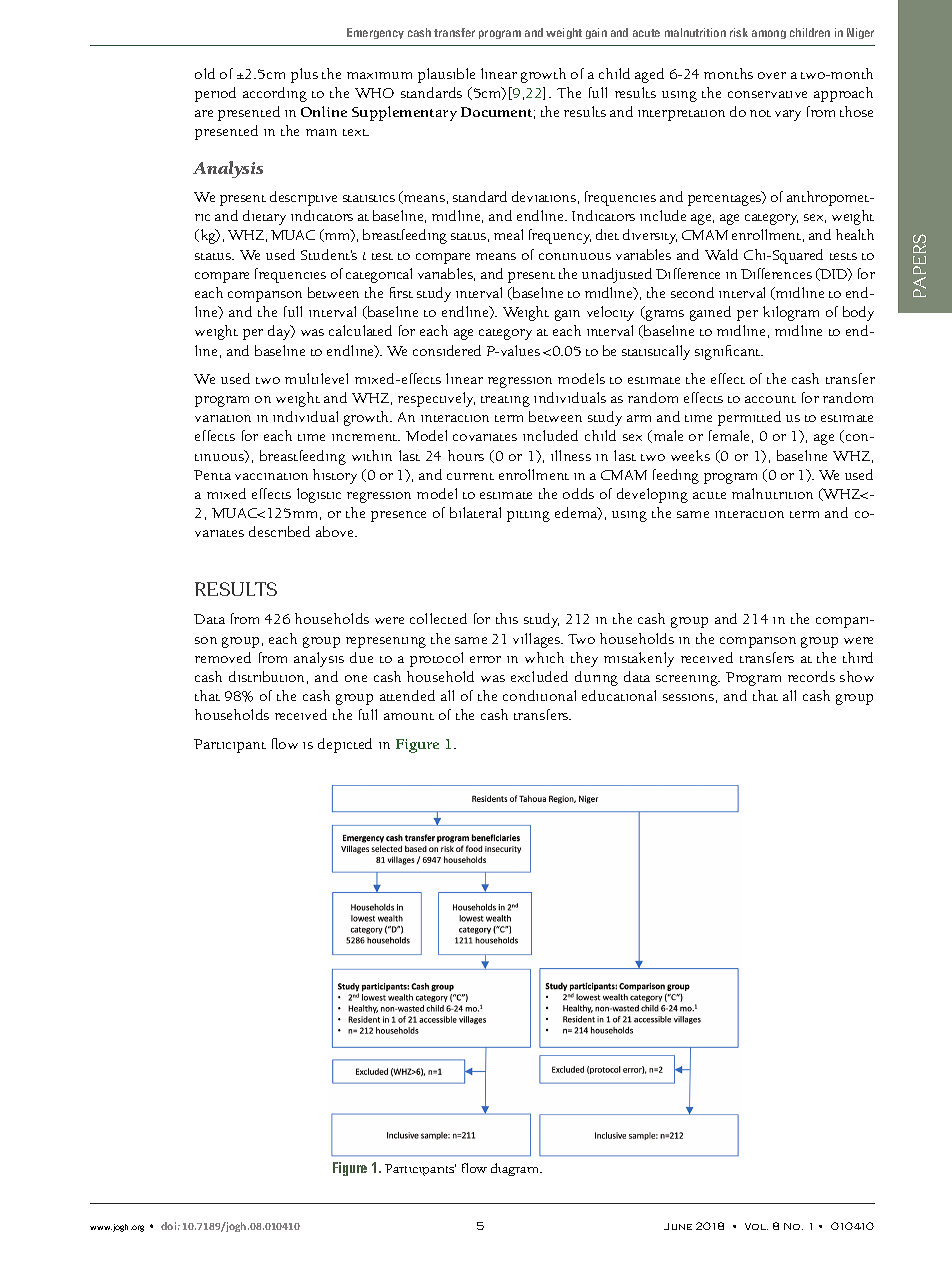 The height and width of the page is (1270, 952). What do you see at coordinates (516, 1169) in the page?
I see `diagram` at bounding box center [516, 1169].
